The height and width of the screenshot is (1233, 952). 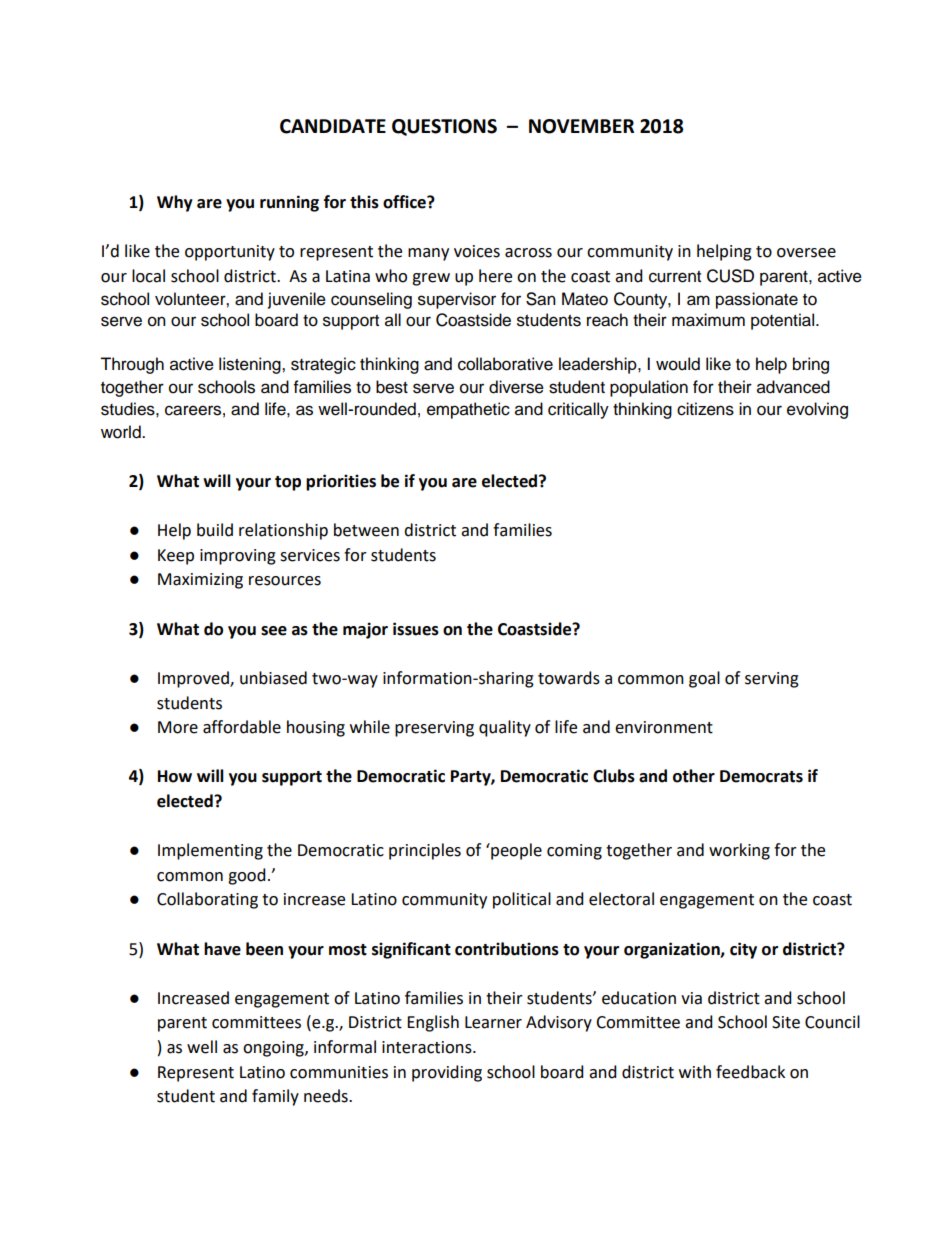 I want to click on issues, so click(x=416, y=629).
